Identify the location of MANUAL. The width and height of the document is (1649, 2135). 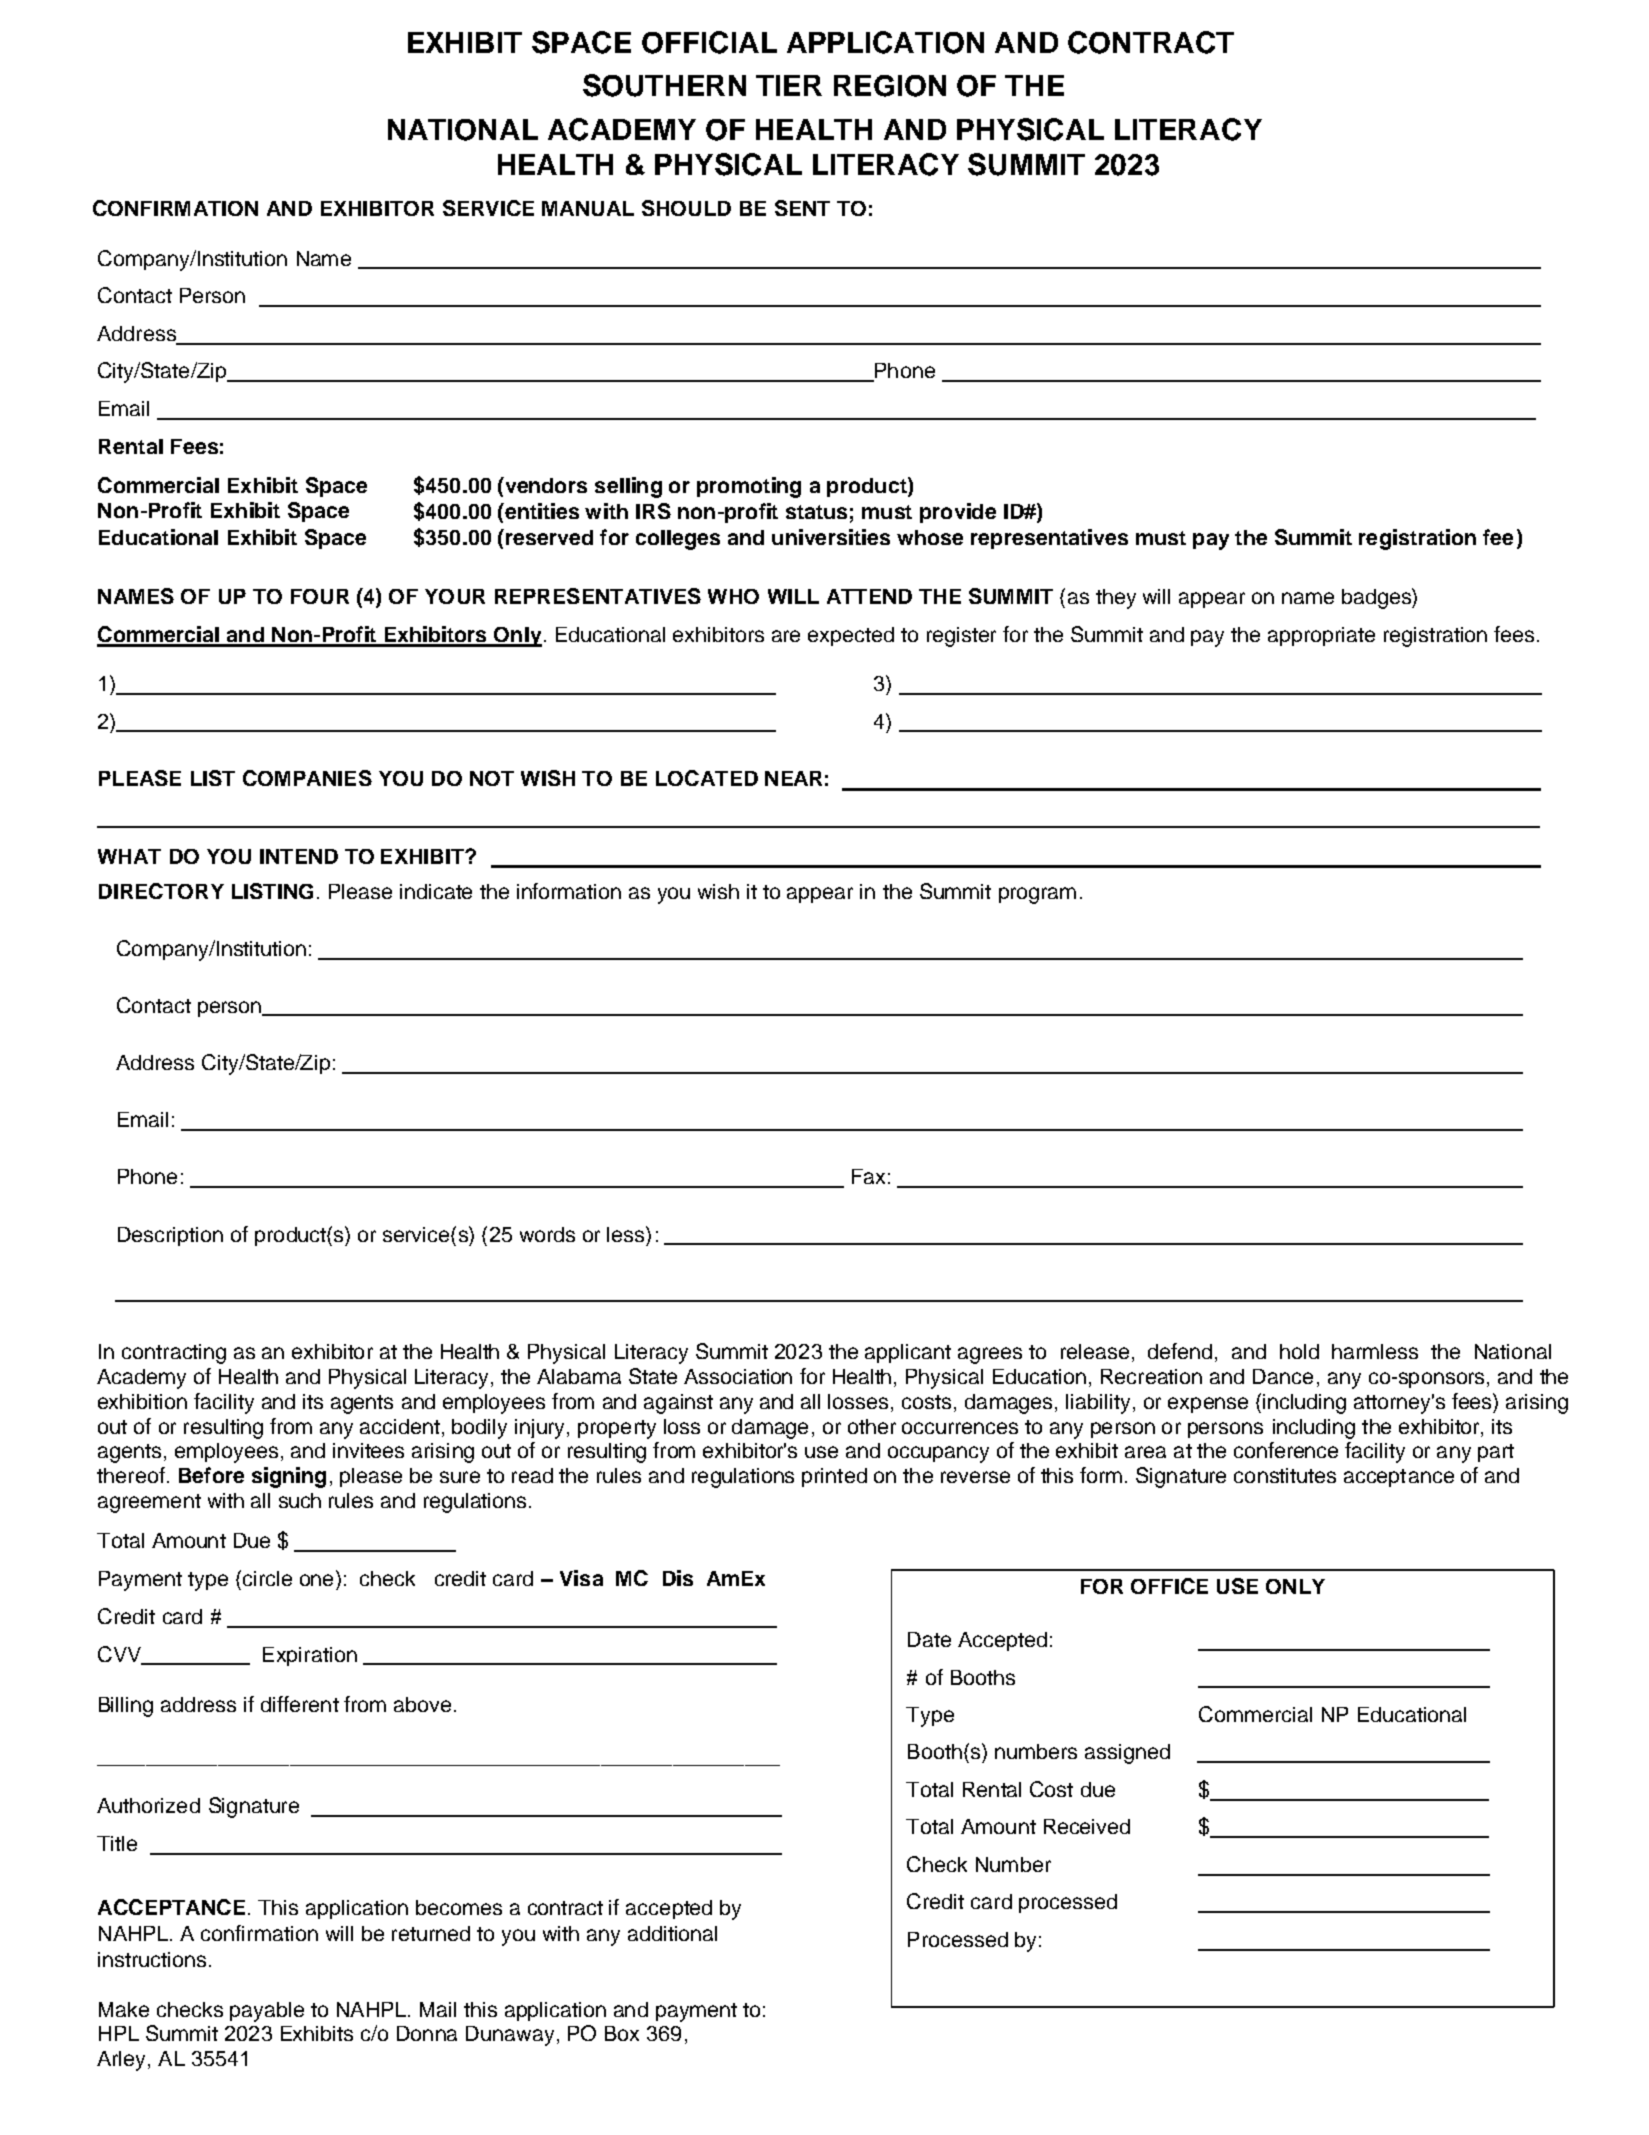
(588, 208).
